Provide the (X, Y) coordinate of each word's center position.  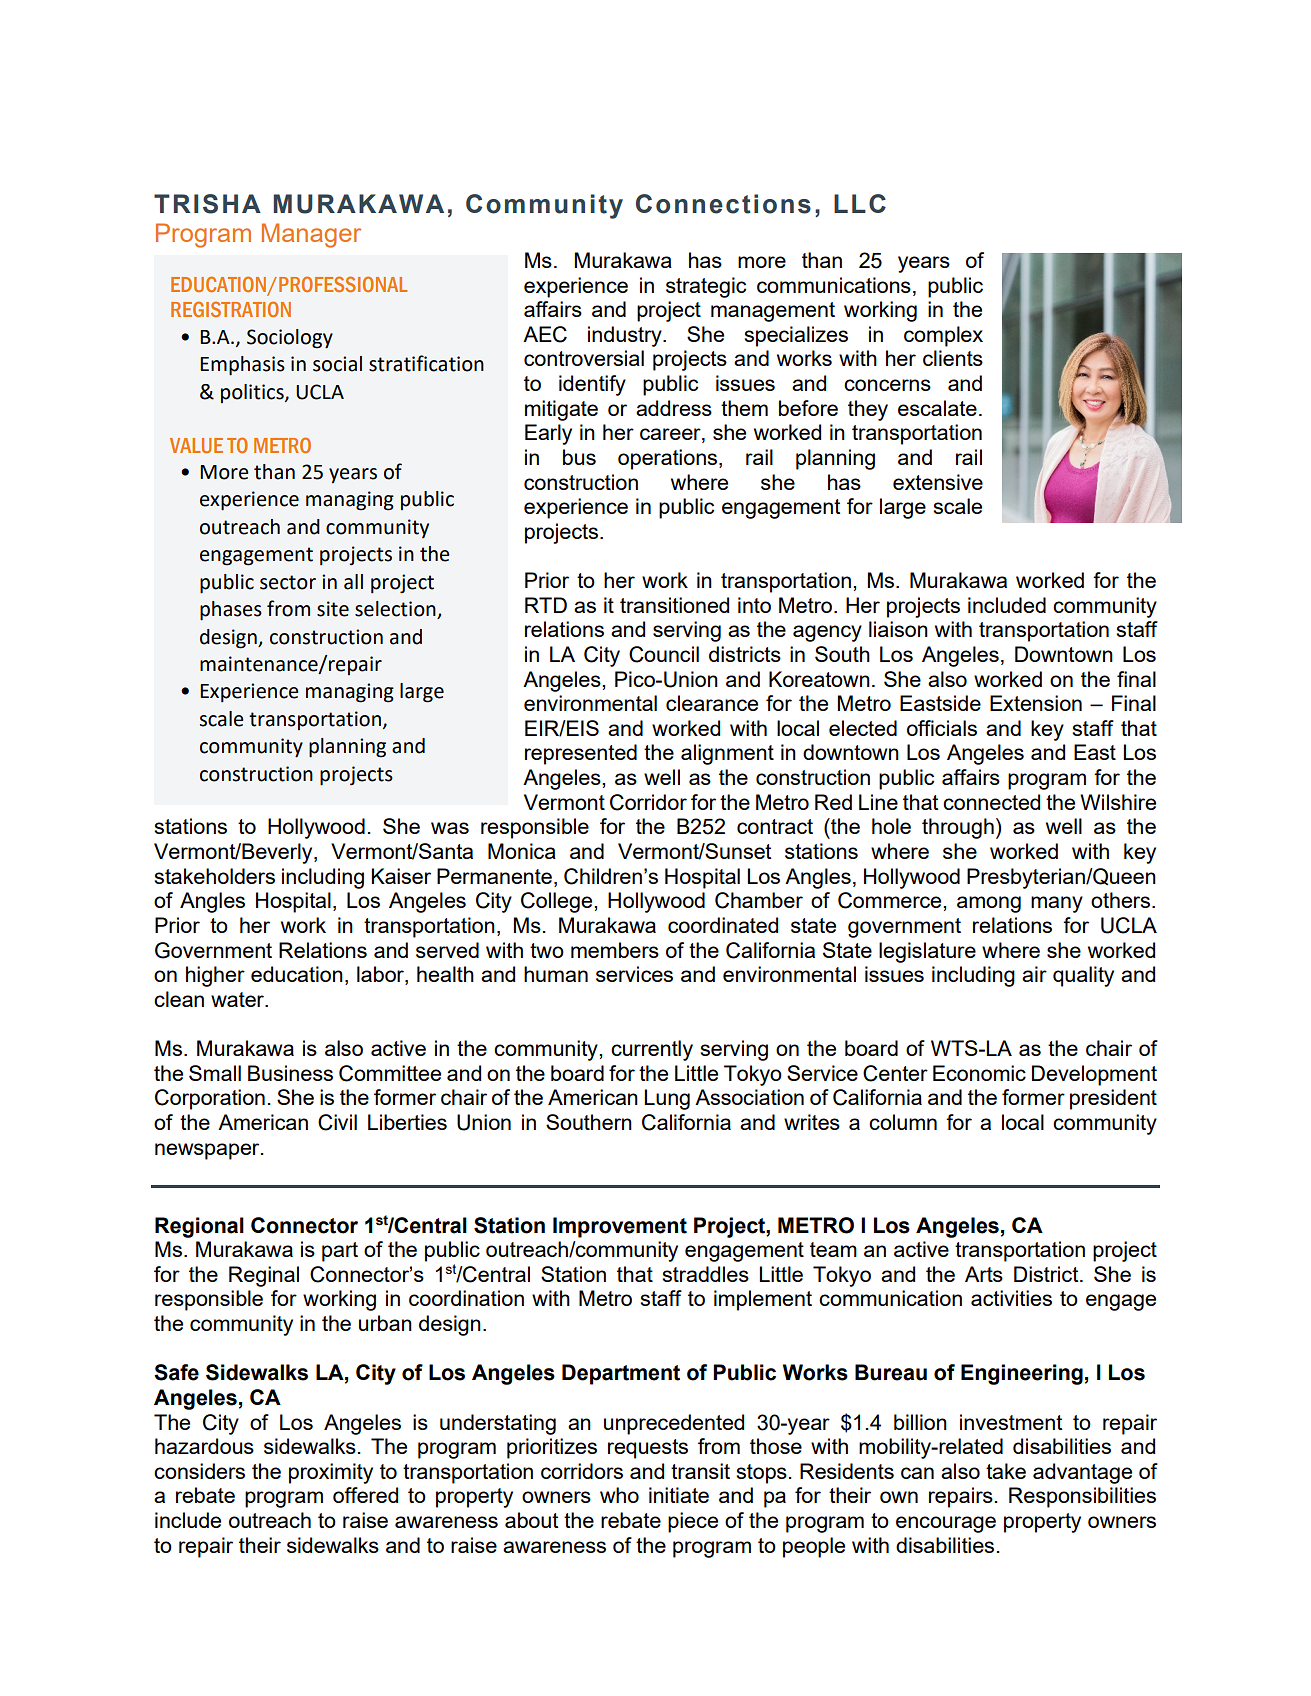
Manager (311, 235)
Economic (979, 1073)
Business (290, 1073)
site (333, 609)
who (619, 1495)
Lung (667, 1099)
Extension (1036, 703)
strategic (706, 287)
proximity (331, 1473)
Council (664, 654)
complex (943, 336)
